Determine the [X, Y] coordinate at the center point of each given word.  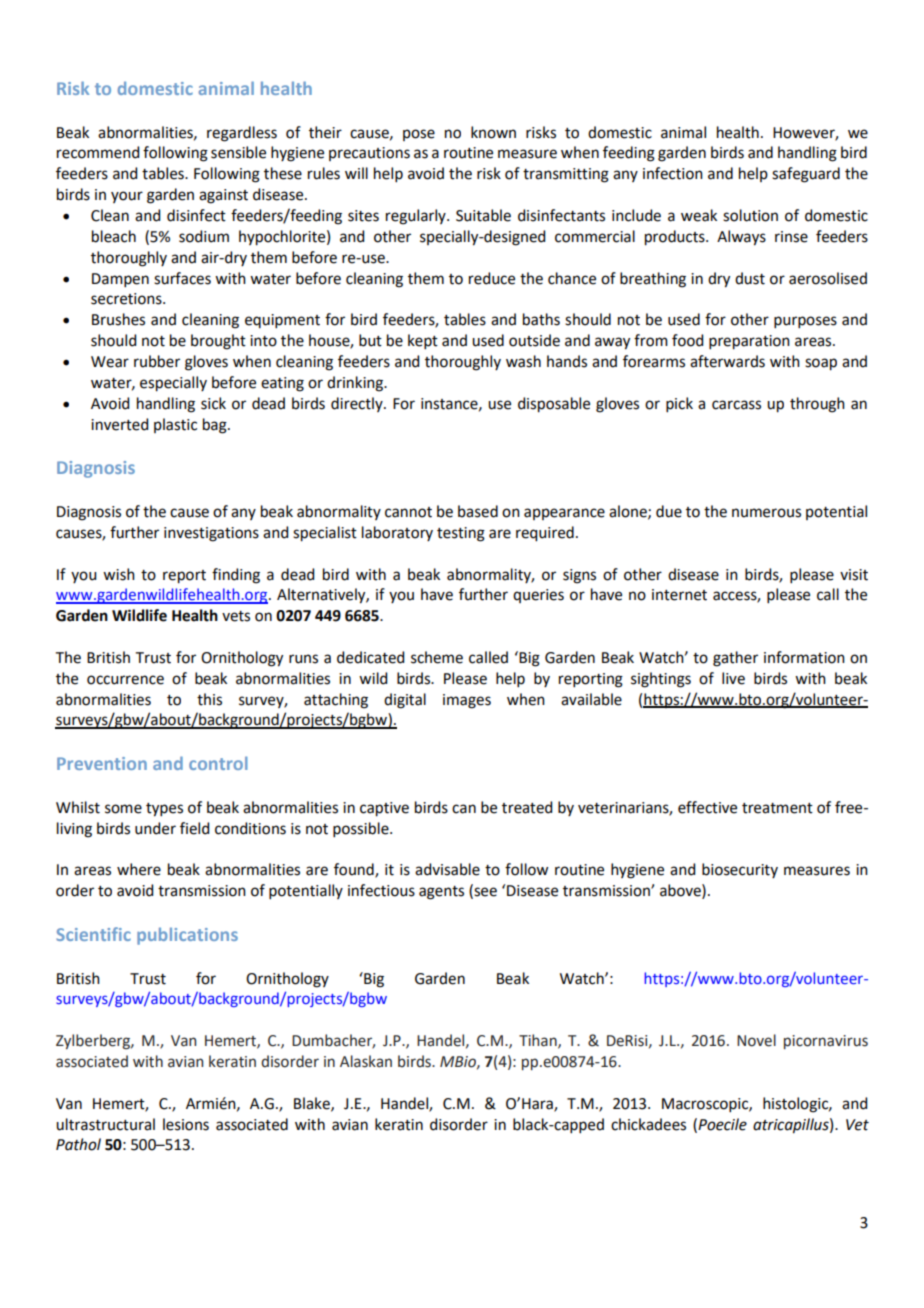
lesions [186, 1124]
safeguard [806, 175]
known [493, 132]
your [127, 197]
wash [523, 361]
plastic [175, 425]
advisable [447, 869]
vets [236, 616]
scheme [437, 657]
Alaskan [366, 1061]
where [139, 869]
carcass [736, 405]
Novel [756, 1040]
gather [735, 659]
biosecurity [740, 870]
